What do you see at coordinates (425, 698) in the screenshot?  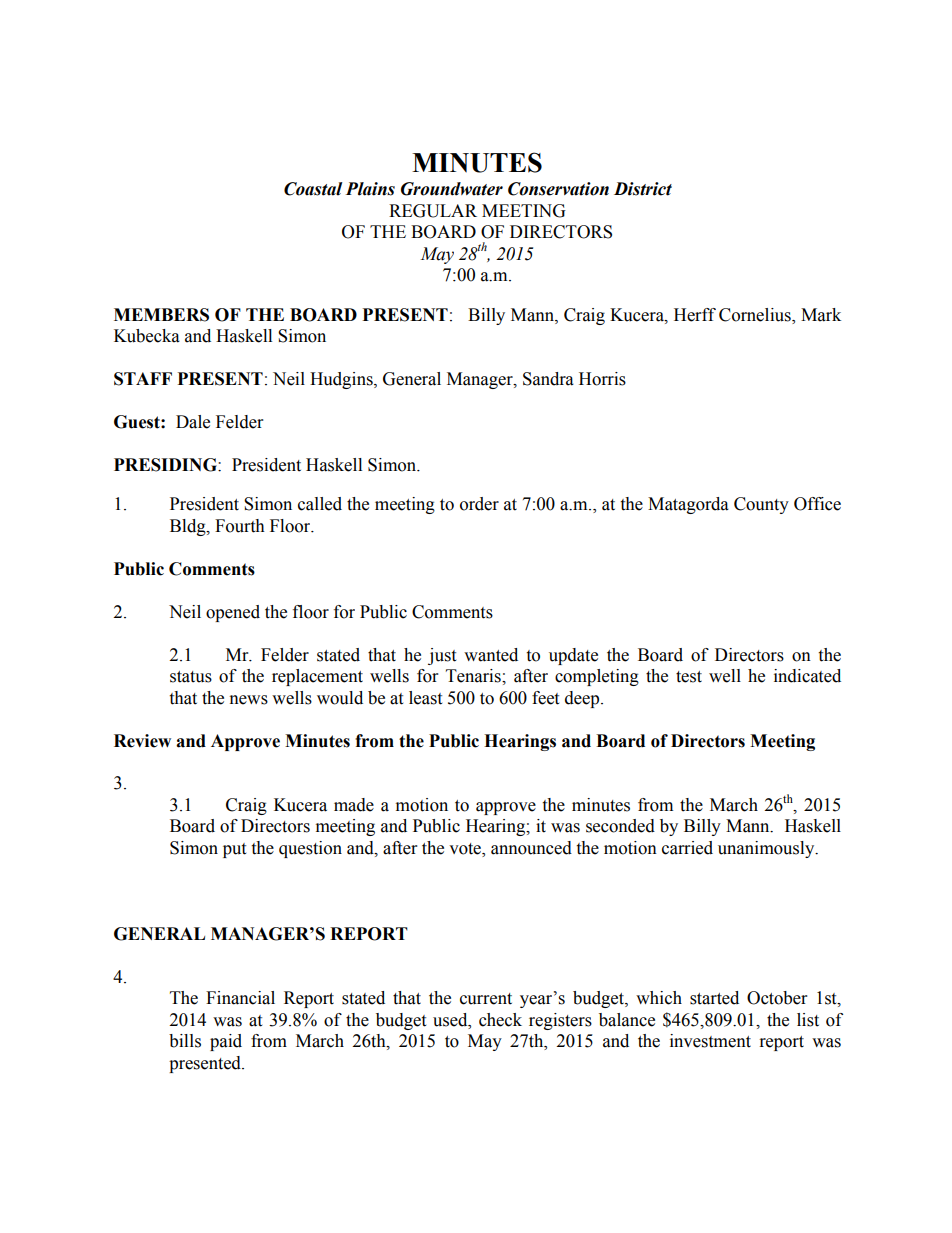 I see `least` at bounding box center [425, 698].
